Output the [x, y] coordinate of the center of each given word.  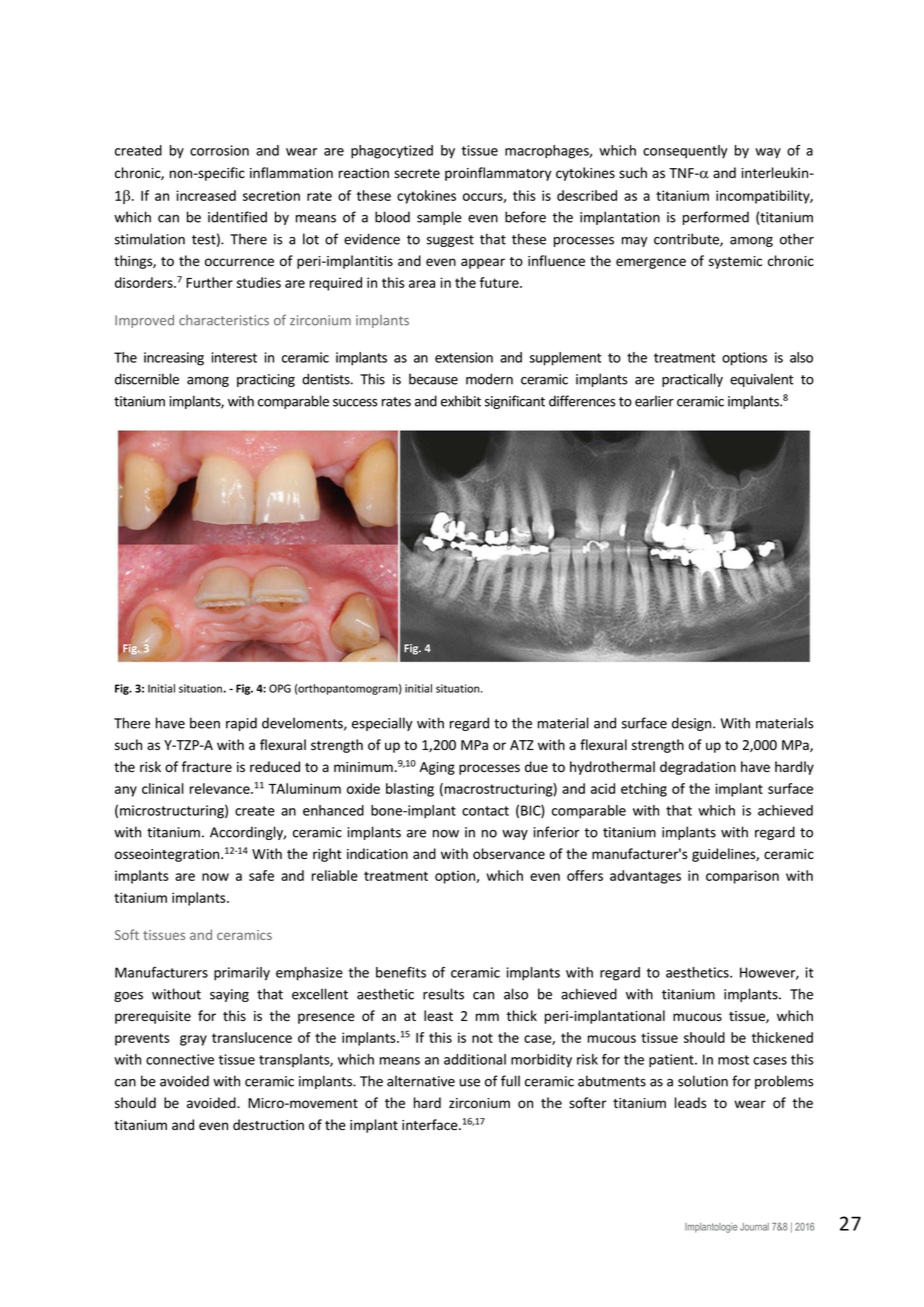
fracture [207, 767]
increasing [174, 359]
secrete [417, 174]
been [205, 723]
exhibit [461, 401]
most [733, 1060]
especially [382, 724]
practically [692, 380]
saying [229, 995]
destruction [268, 1125]
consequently [685, 152]
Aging [437, 768]
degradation [698, 768]
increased [206, 195]
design [693, 724]
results [443, 994]
